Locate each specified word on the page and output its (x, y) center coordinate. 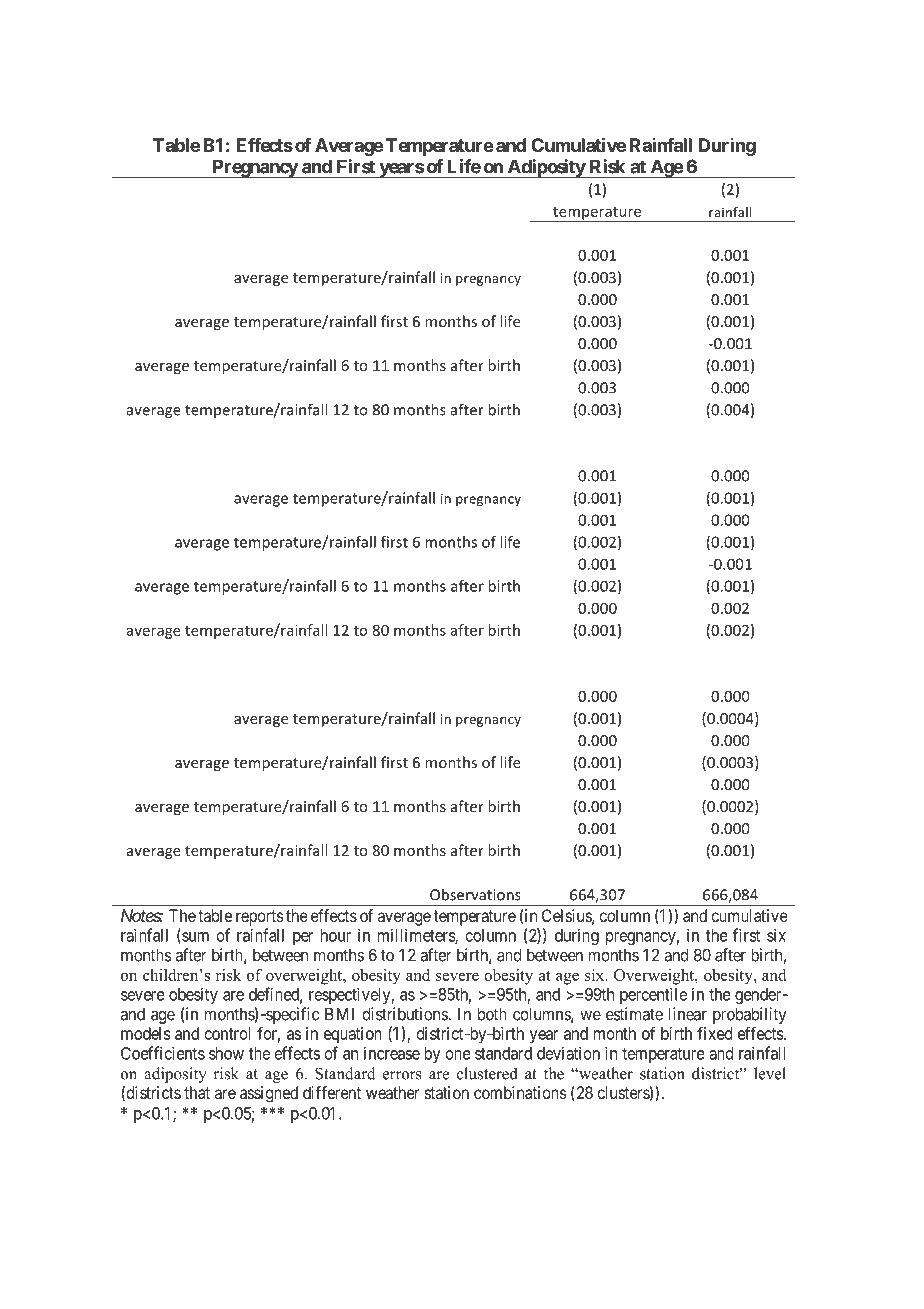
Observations (475, 894)
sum (194, 938)
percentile (653, 995)
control (228, 1033)
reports (260, 918)
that (197, 1092)
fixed (714, 1033)
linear (687, 1014)
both (492, 1014)
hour (336, 935)
